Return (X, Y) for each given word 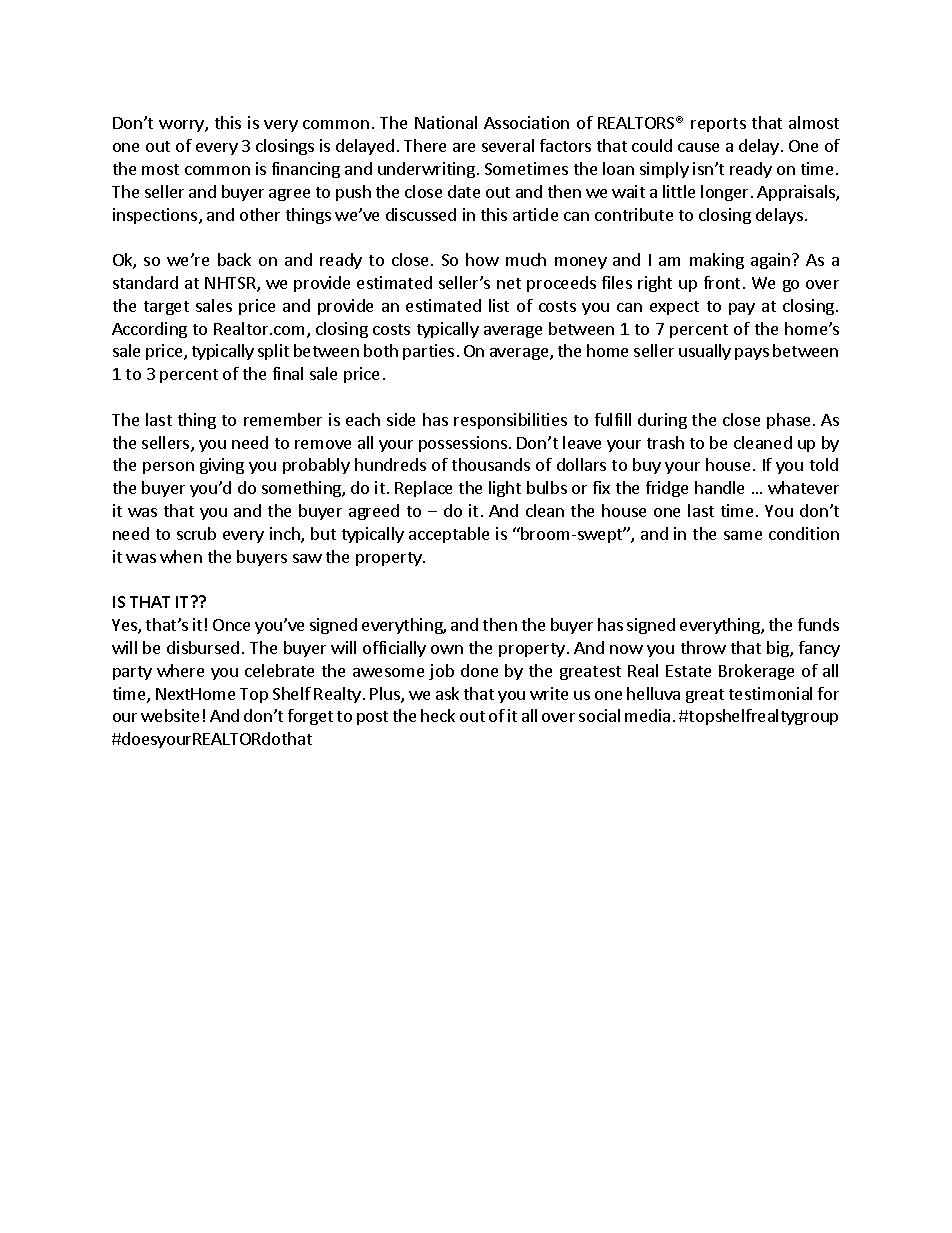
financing (306, 170)
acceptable (449, 535)
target (166, 308)
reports (718, 125)
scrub (196, 533)
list (499, 305)
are (464, 147)
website (170, 715)
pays (752, 354)
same (743, 535)
